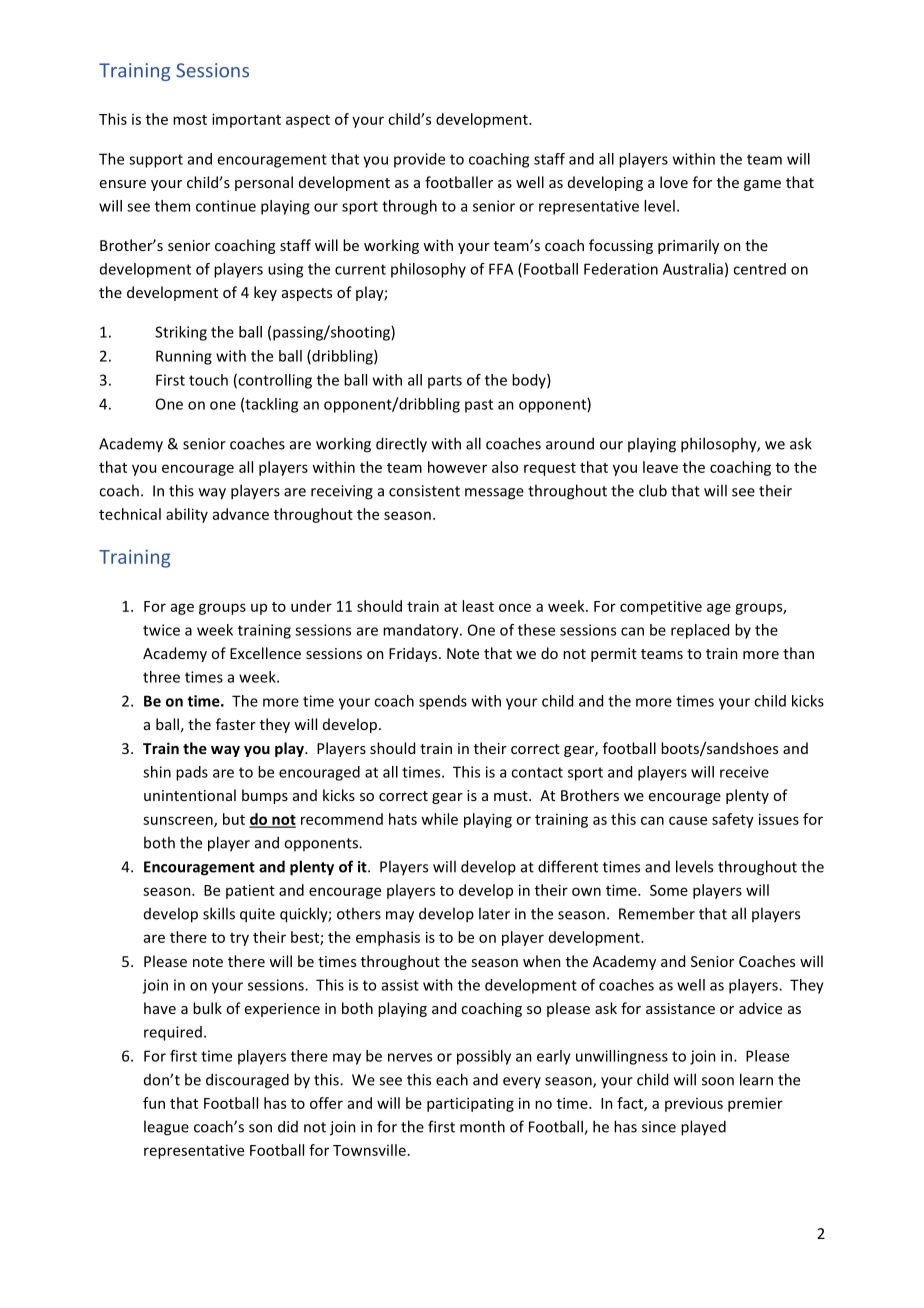 The image size is (924, 1308). I want to click on parts, so click(445, 382).
